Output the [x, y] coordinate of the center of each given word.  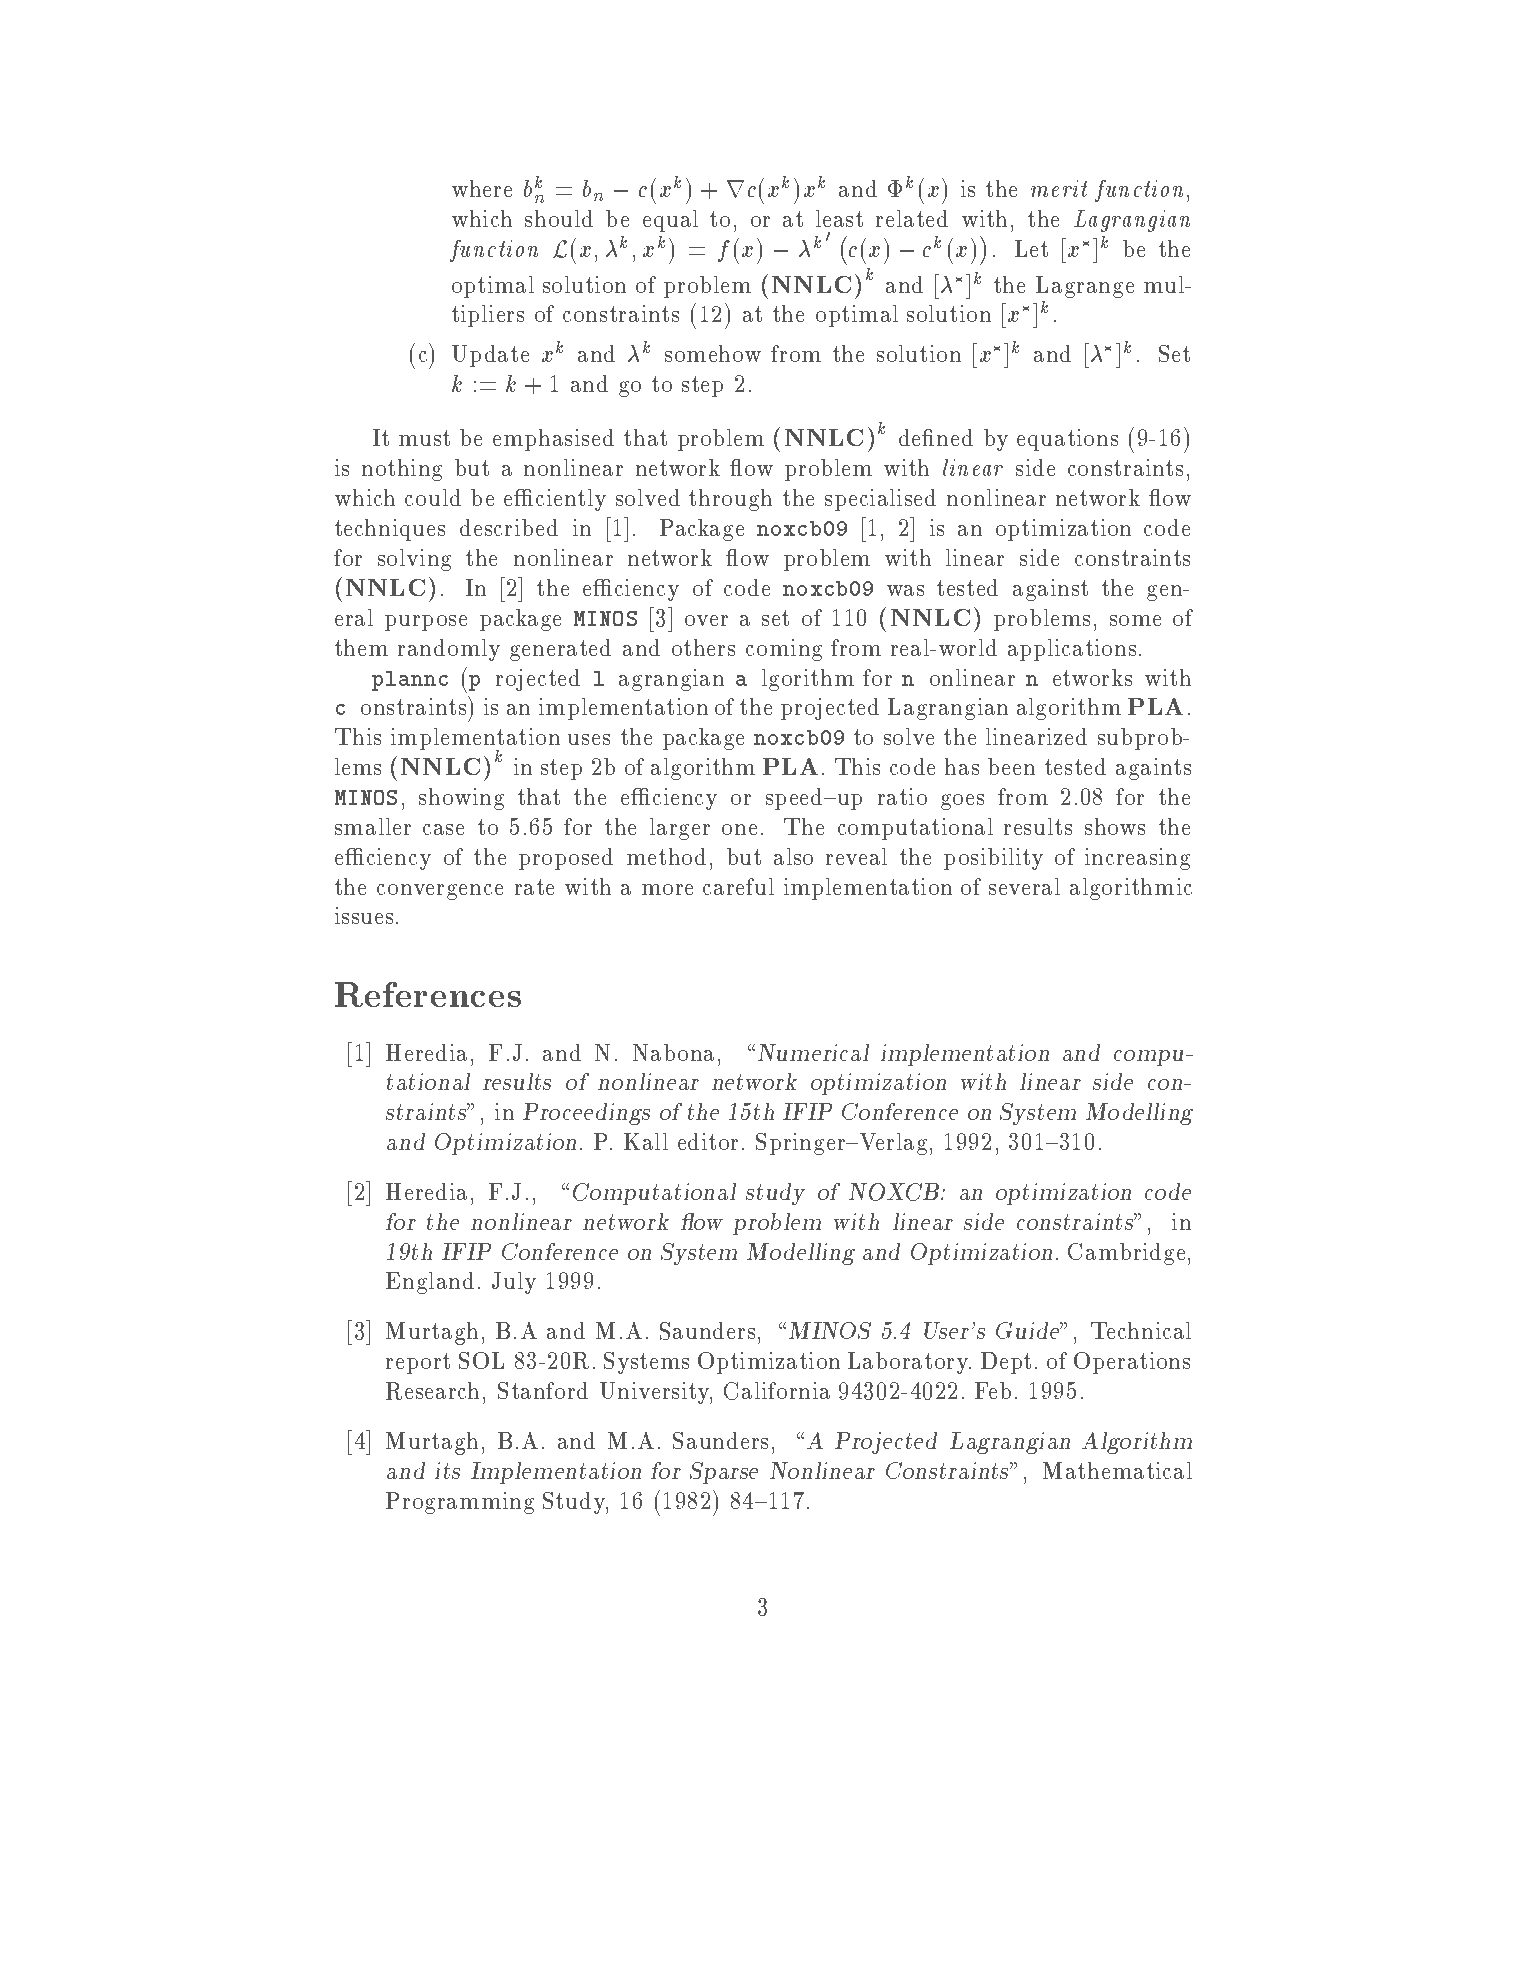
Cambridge [1126, 1254]
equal [670, 221]
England [430, 1283]
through [730, 500]
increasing [1137, 859]
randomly [449, 650]
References [428, 994]
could [433, 497]
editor [708, 1141]
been [1011, 766]
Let [1031, 248]
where [482, 188]
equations [1067, 440]
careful [738, 886]
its [447, 1470]
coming [784, 650]
